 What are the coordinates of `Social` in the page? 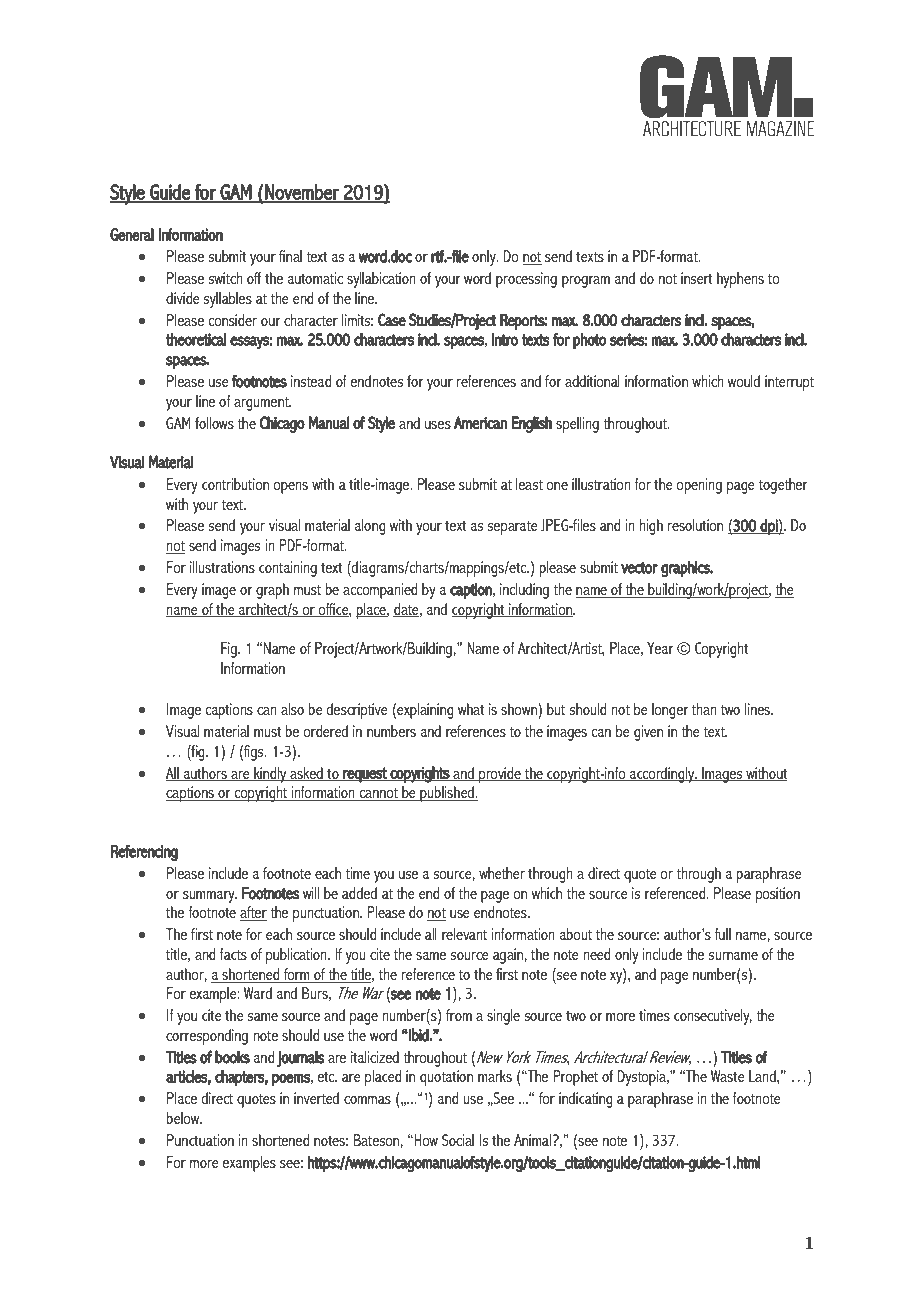 It's located at (458, 1140).
